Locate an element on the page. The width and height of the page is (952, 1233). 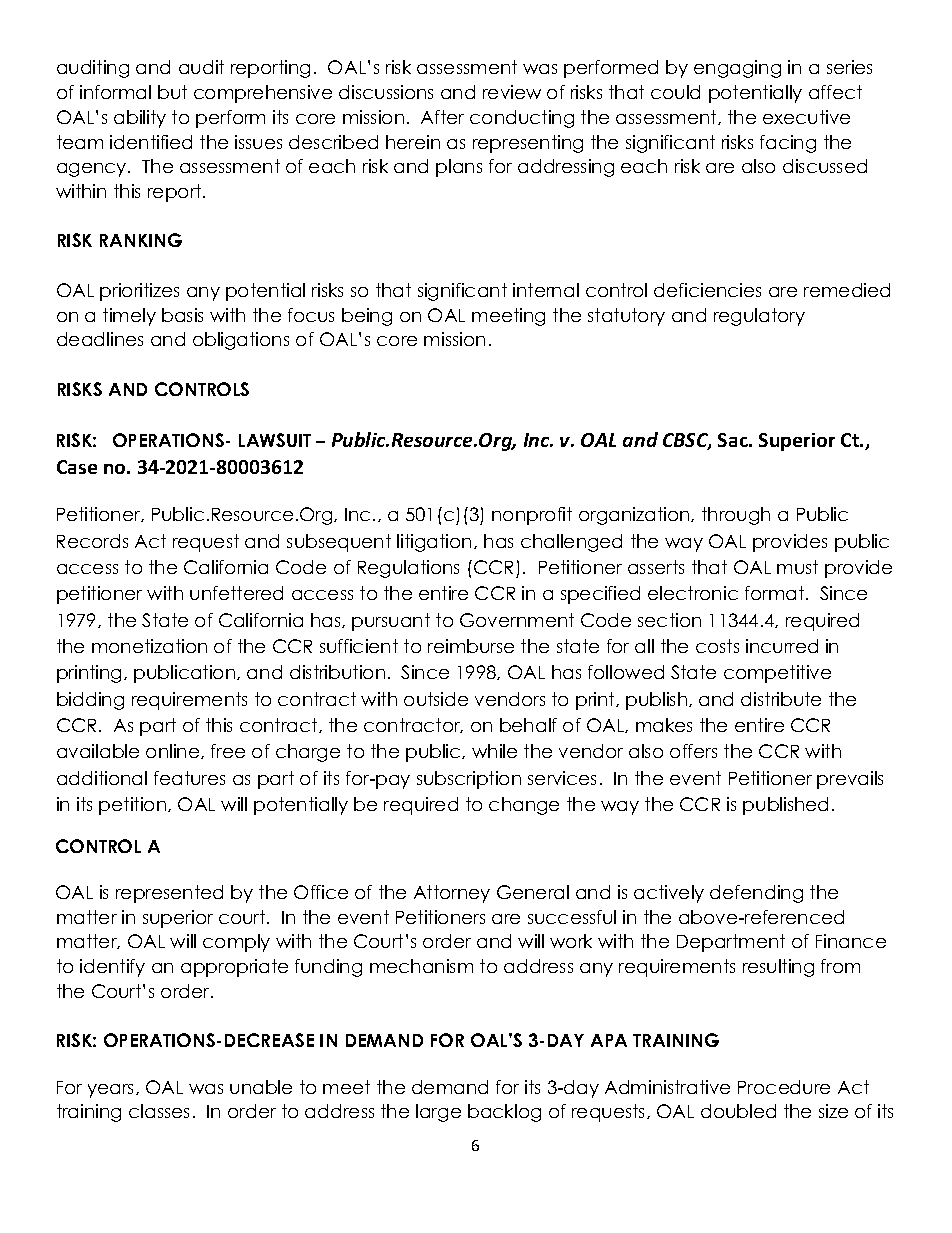
classes is located at coordinates (159, 1111).
